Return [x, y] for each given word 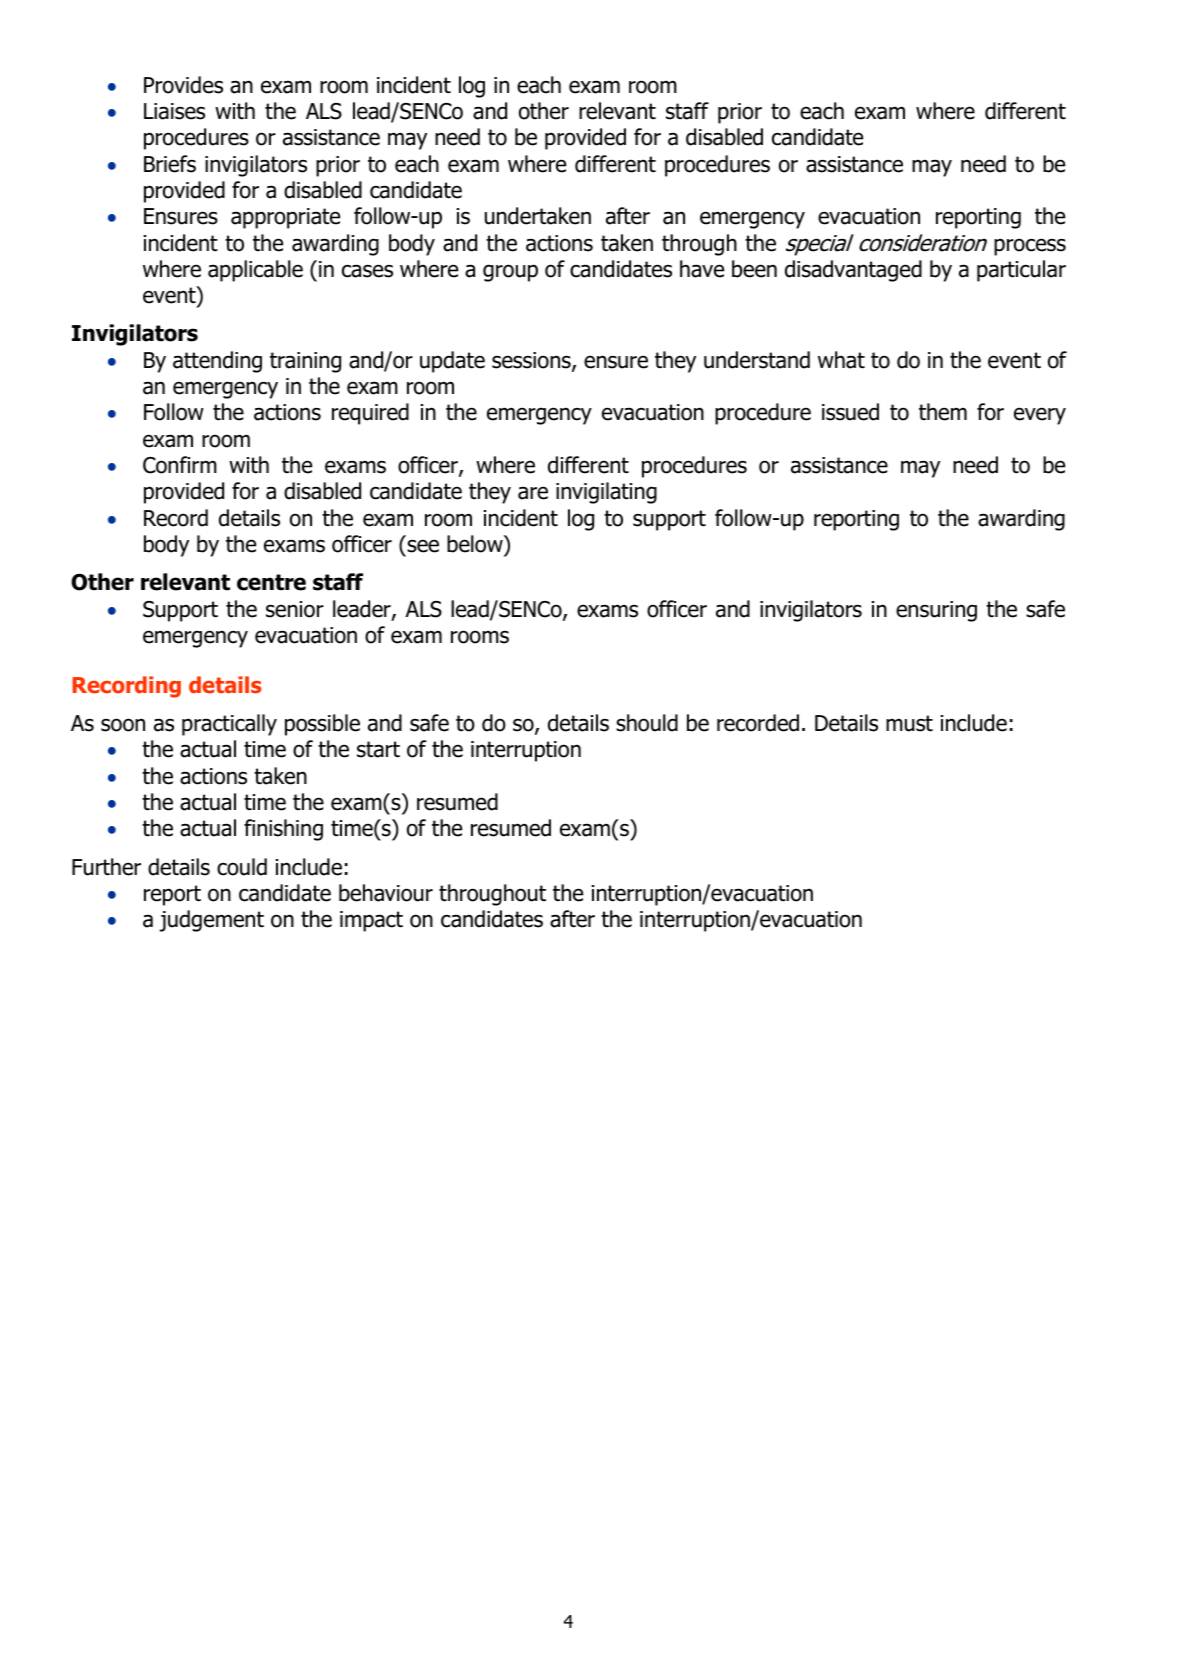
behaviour [386, 893]
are [533, 493]
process [1030, 247]
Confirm [180, 465]
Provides [183, 85]
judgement [211, 921]
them [943, 412]
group [510, 273]
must [909, 723]
